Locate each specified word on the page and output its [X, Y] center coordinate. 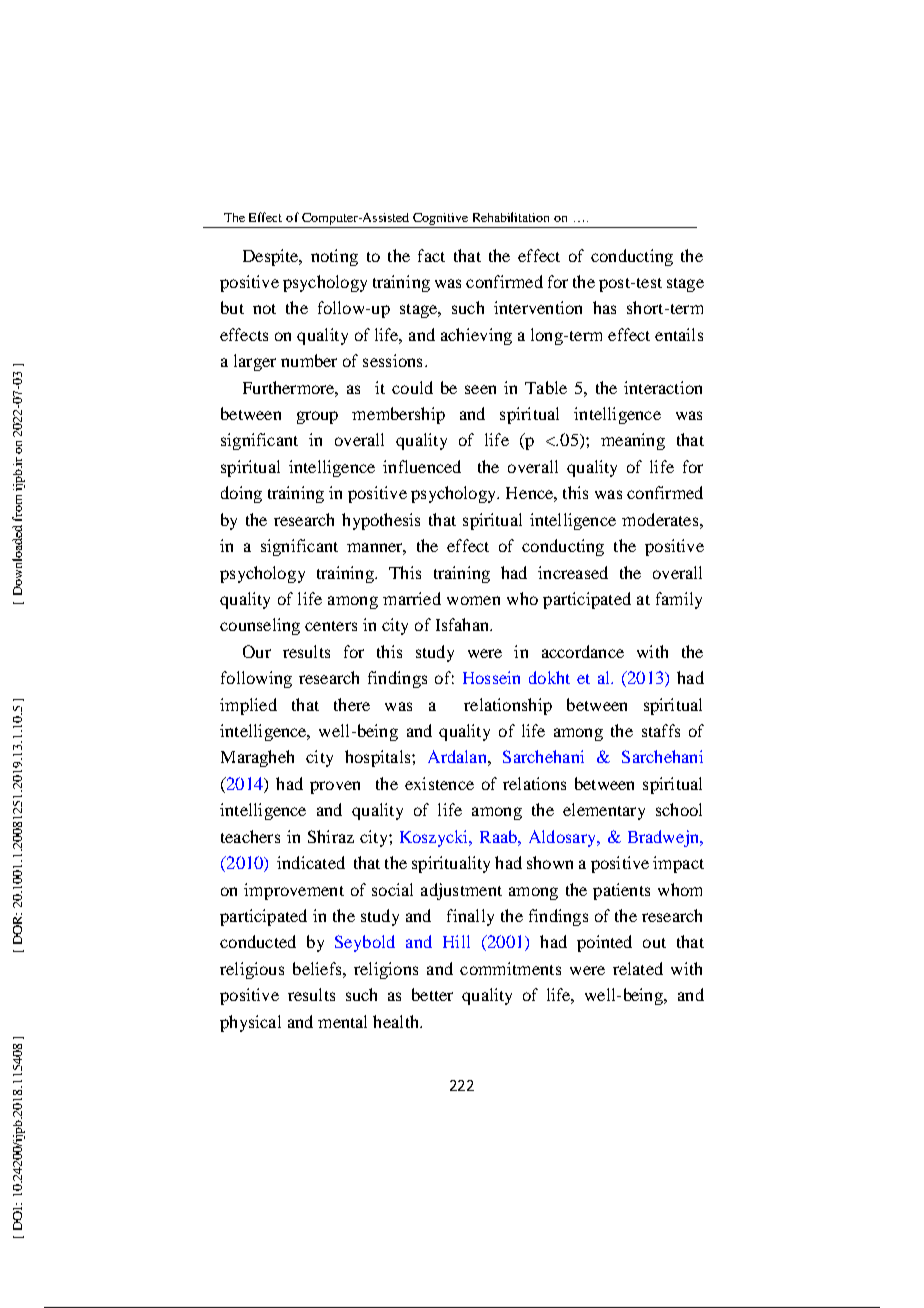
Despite [272, 257]
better [432, 994]
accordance [583, 651]
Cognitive [440, 219]
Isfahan [463, 624]
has [604, 307]
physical [250, 1023]
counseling [260, 626]
